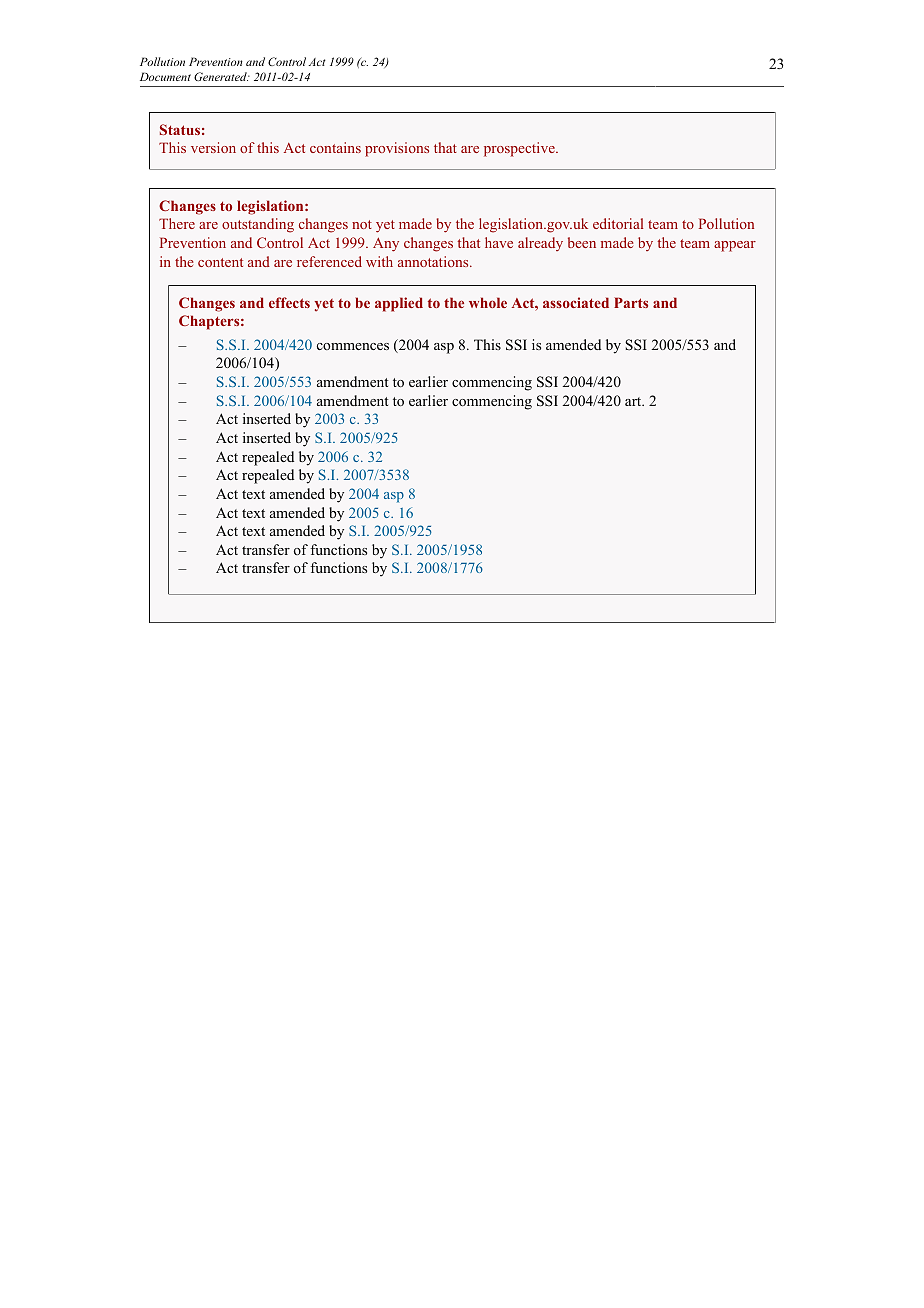  I want to click on Parts, so click(631, 302).
